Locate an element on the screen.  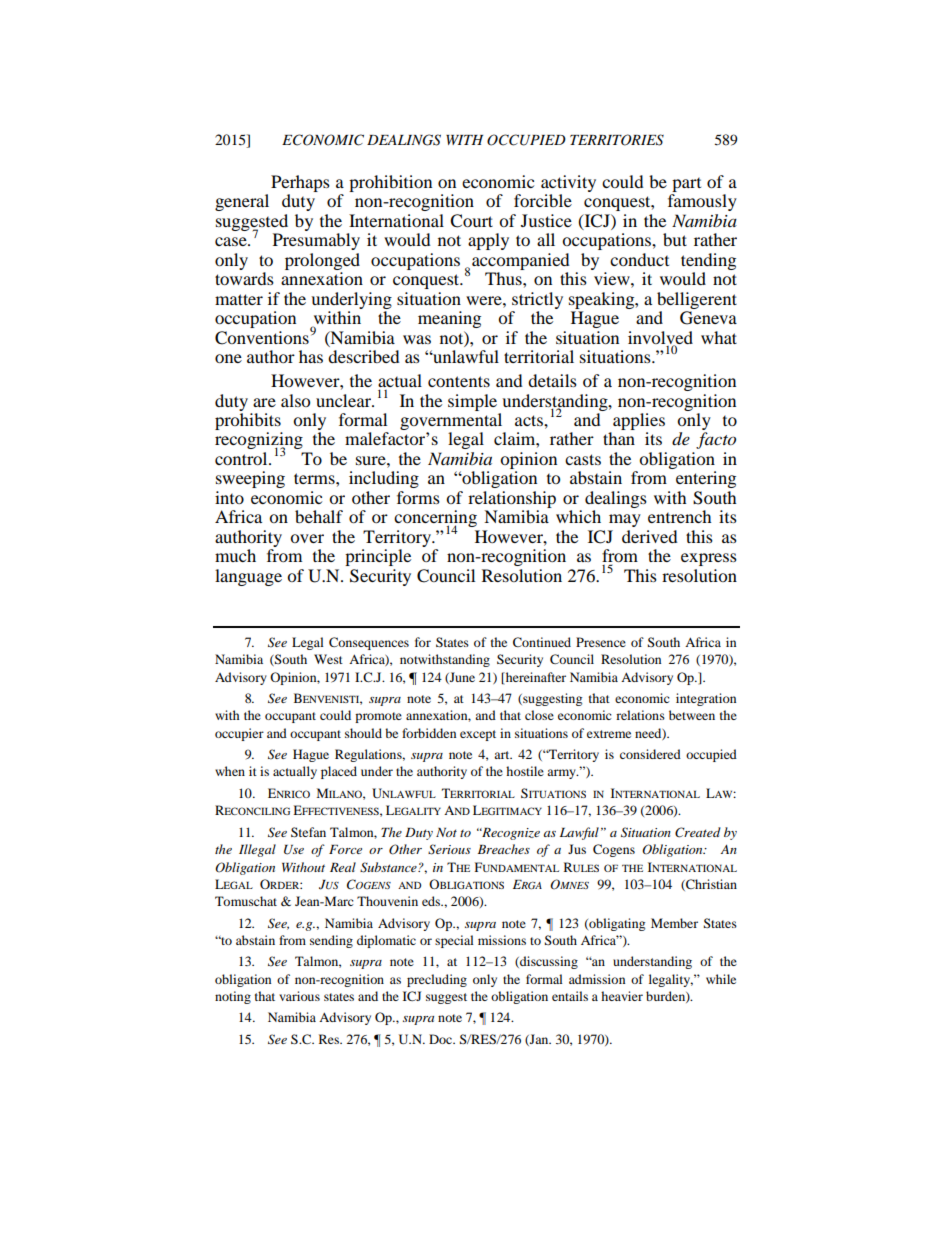
Doc is located at coordinates (442, 1039).
